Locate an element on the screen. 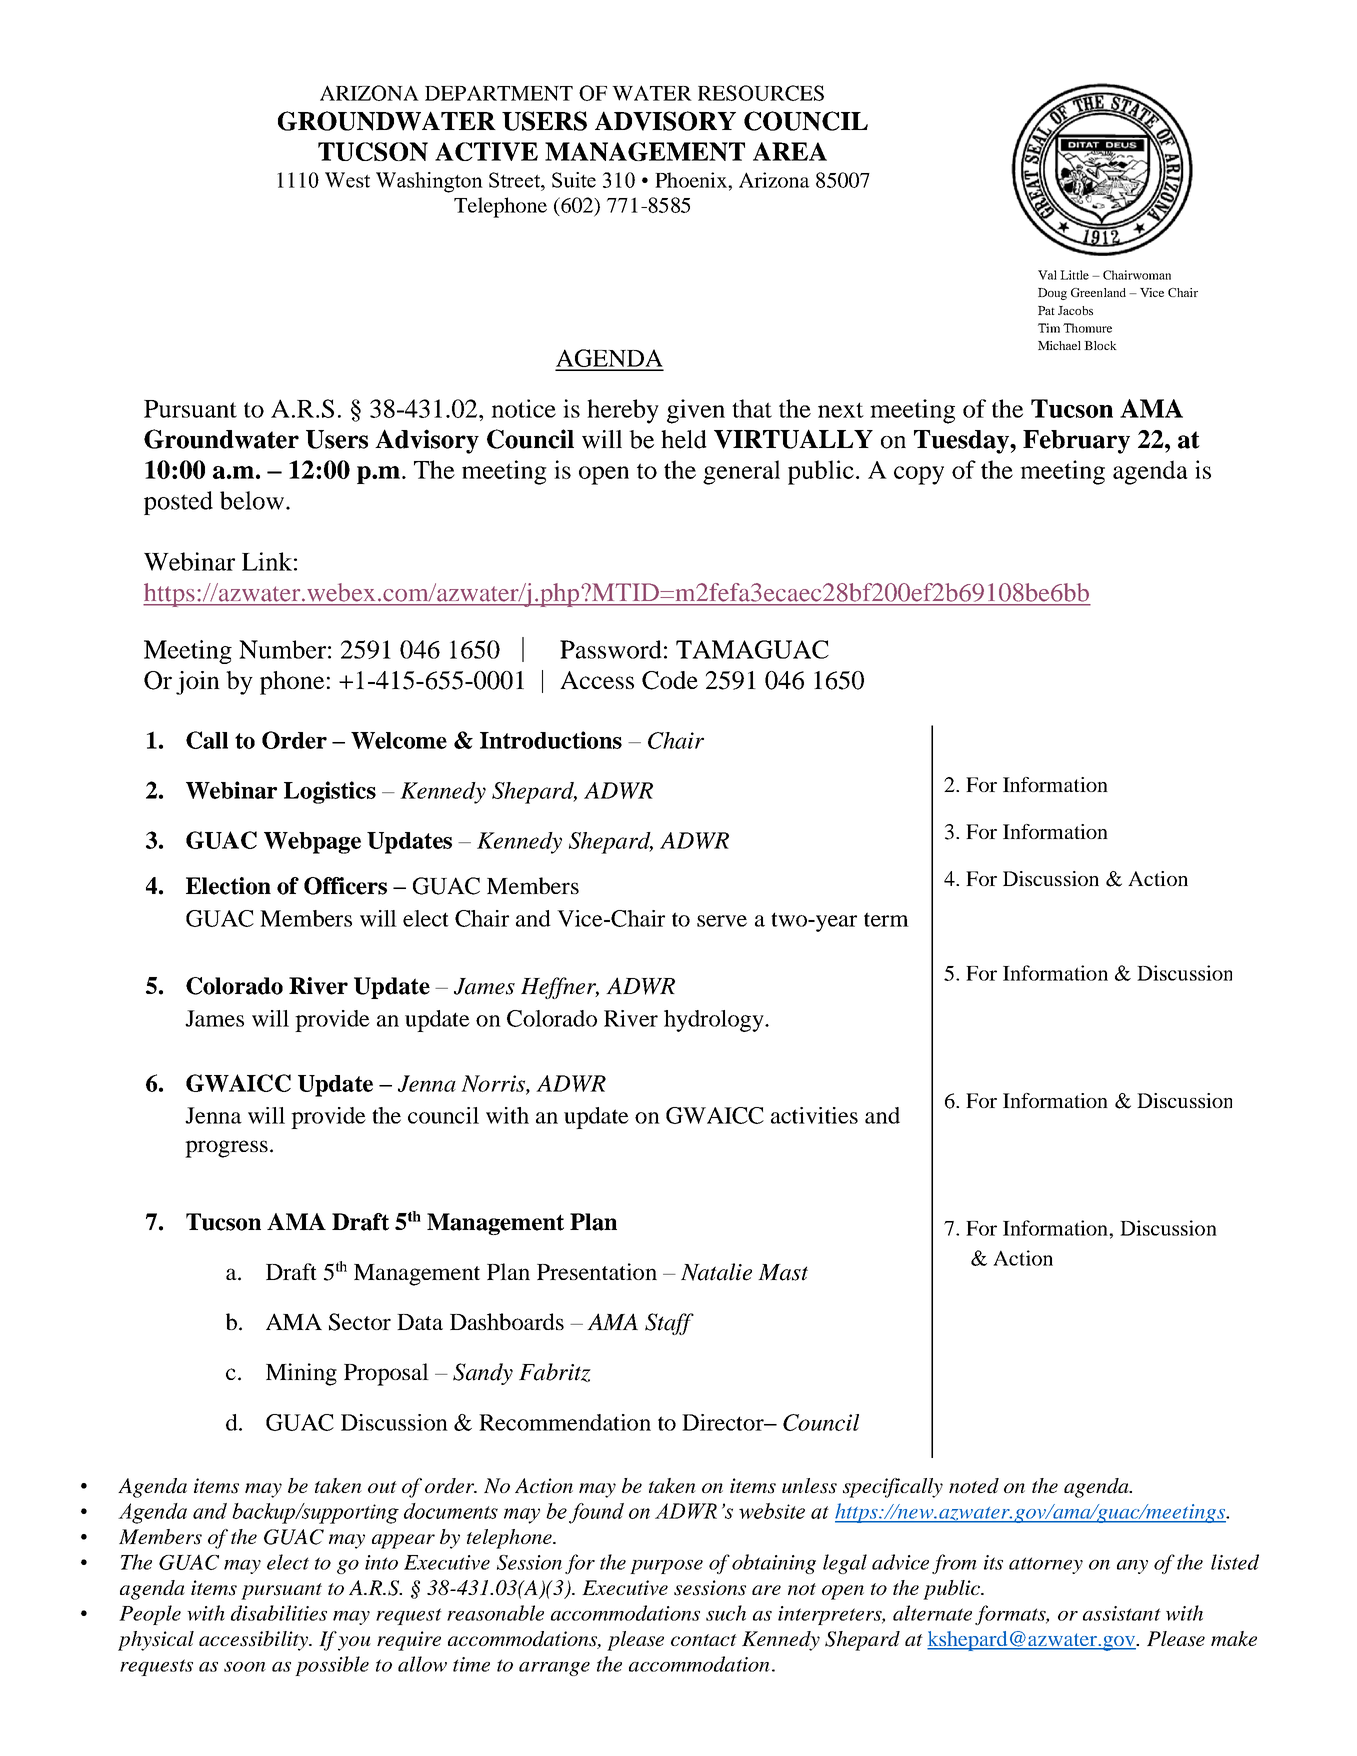 This screenshot has height=1756, width=1357. serve is located at coordinates (722, 921).
